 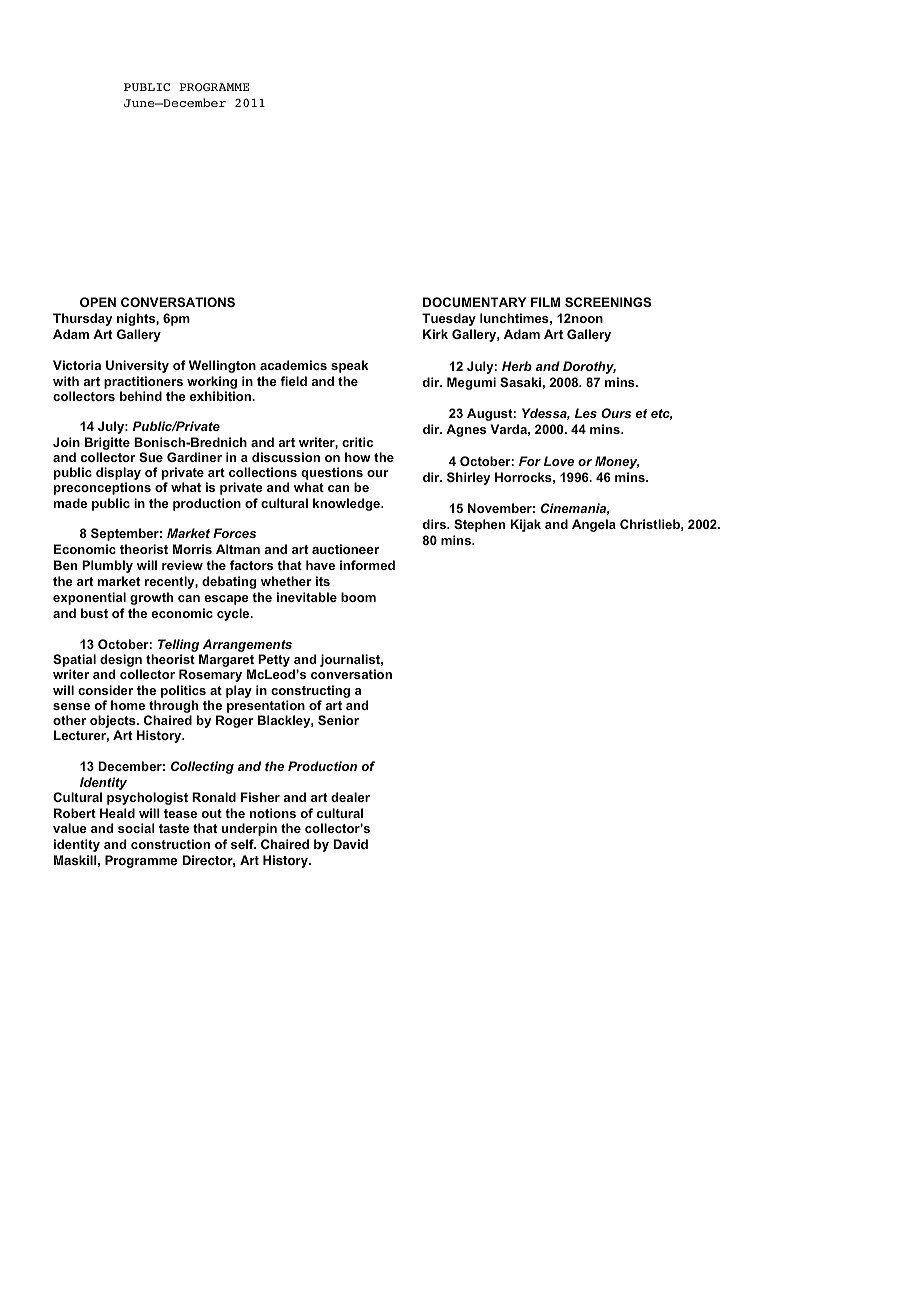 What do you see at coordinates (594, 525) in the image?
I see `Angela` at bounding box center [594, 525].
